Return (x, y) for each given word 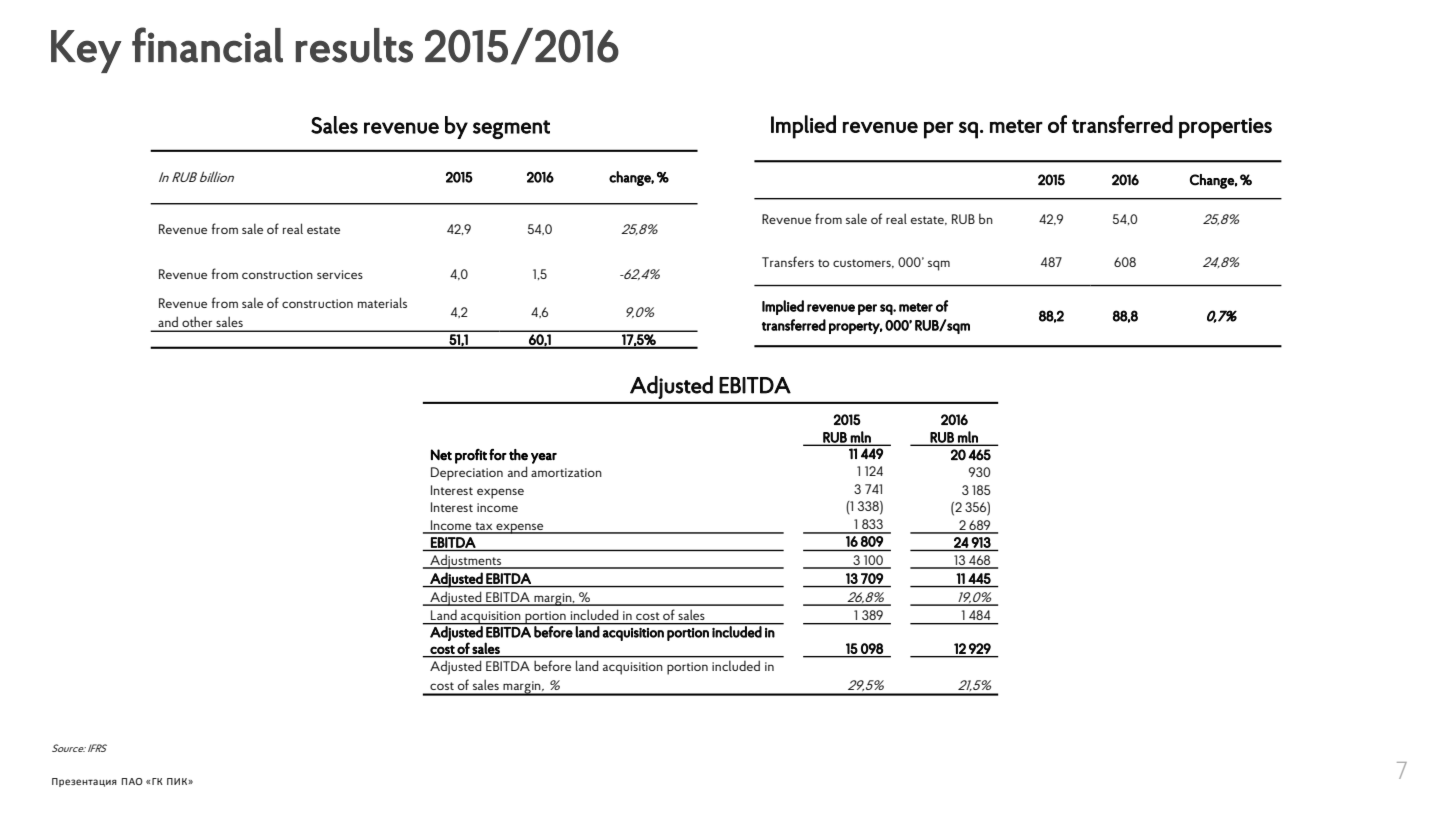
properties (1225, 128)
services (340, 274)
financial (207, 45)
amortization (566, 472)
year (544, 458)
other (197, 321)
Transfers (788, 261)
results (354, 45)
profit (471, 456)
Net (441, 455)
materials (382, 302)
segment (511, 129)
